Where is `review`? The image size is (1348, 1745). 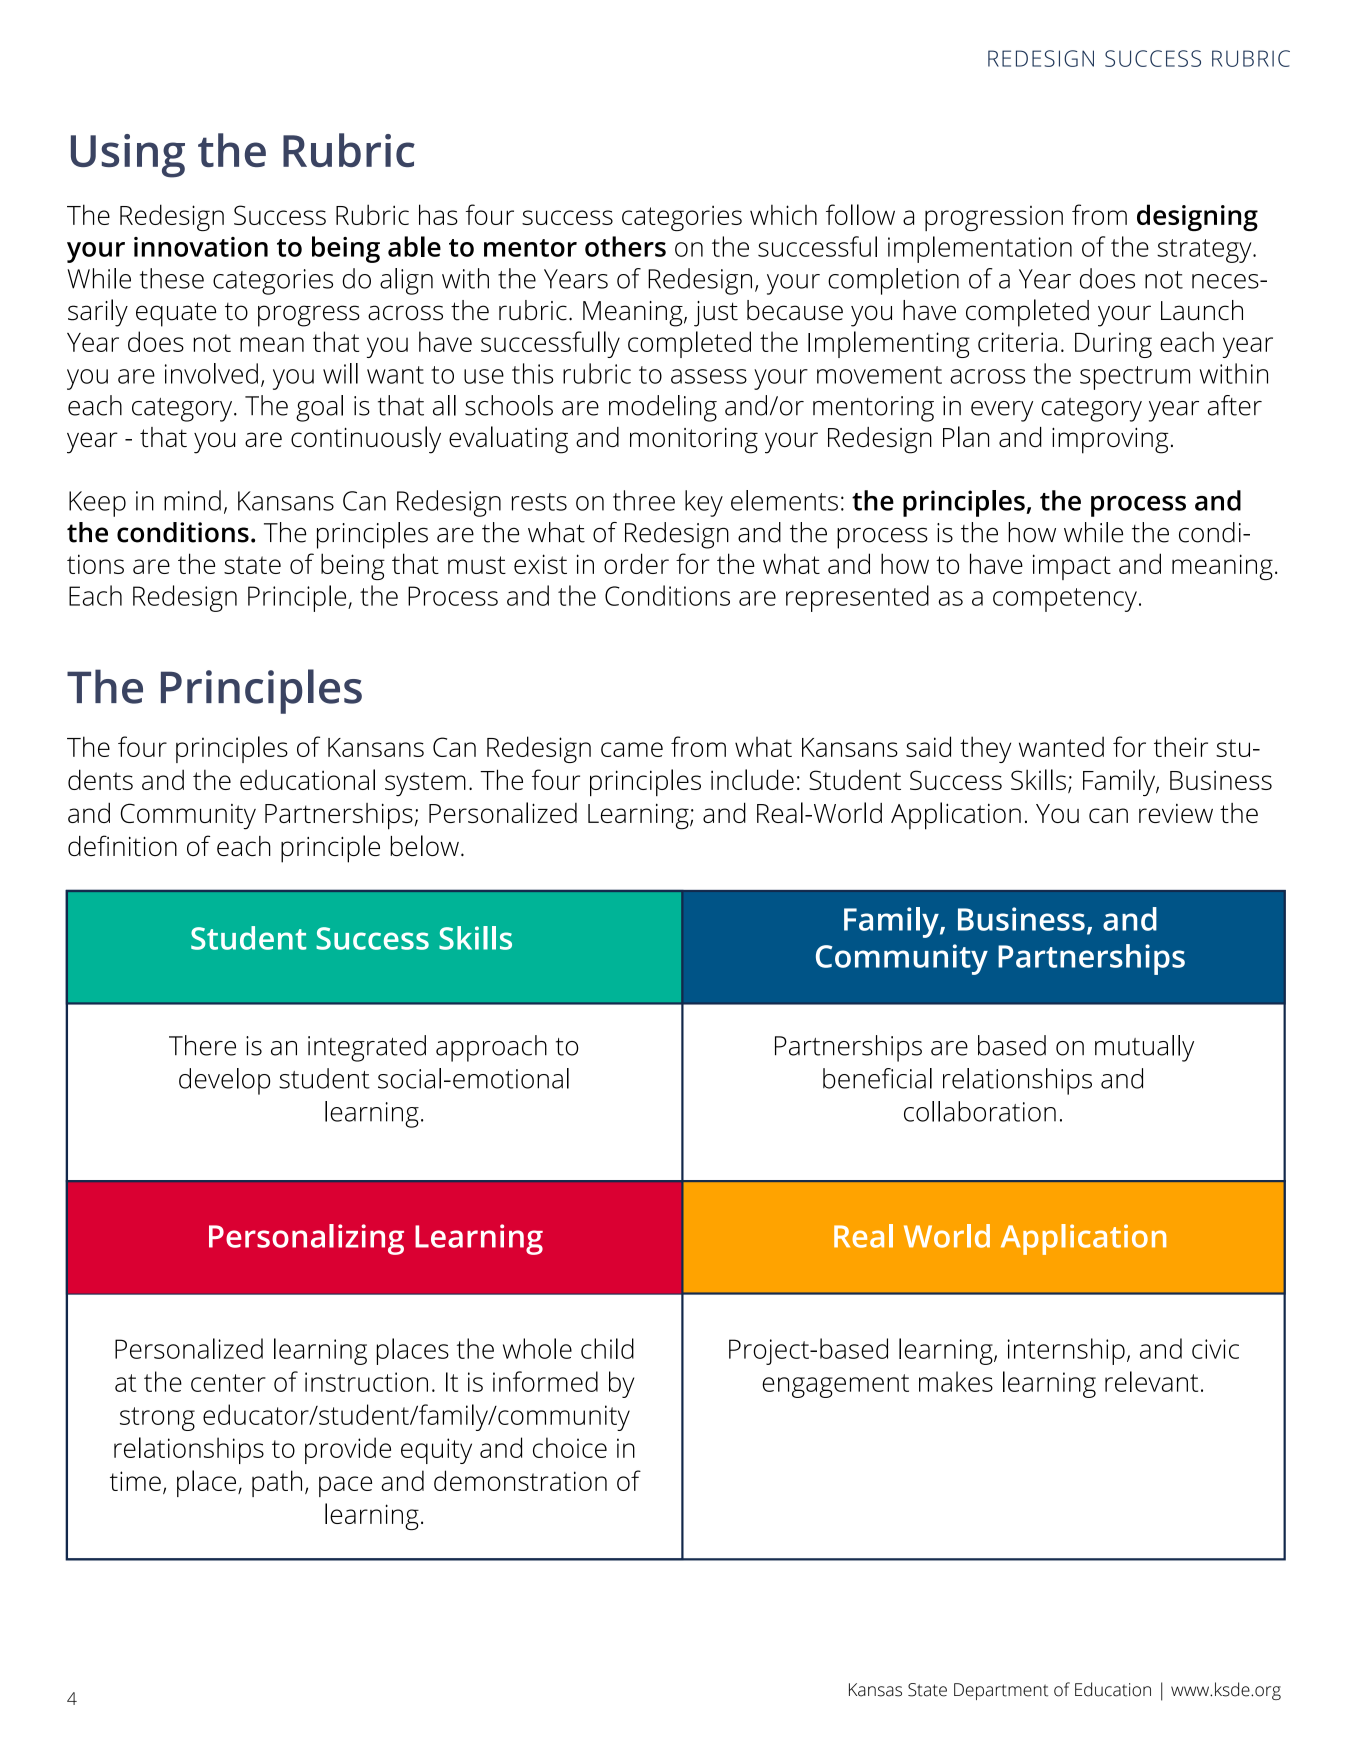
review is located at coordinates (1176, 813).
